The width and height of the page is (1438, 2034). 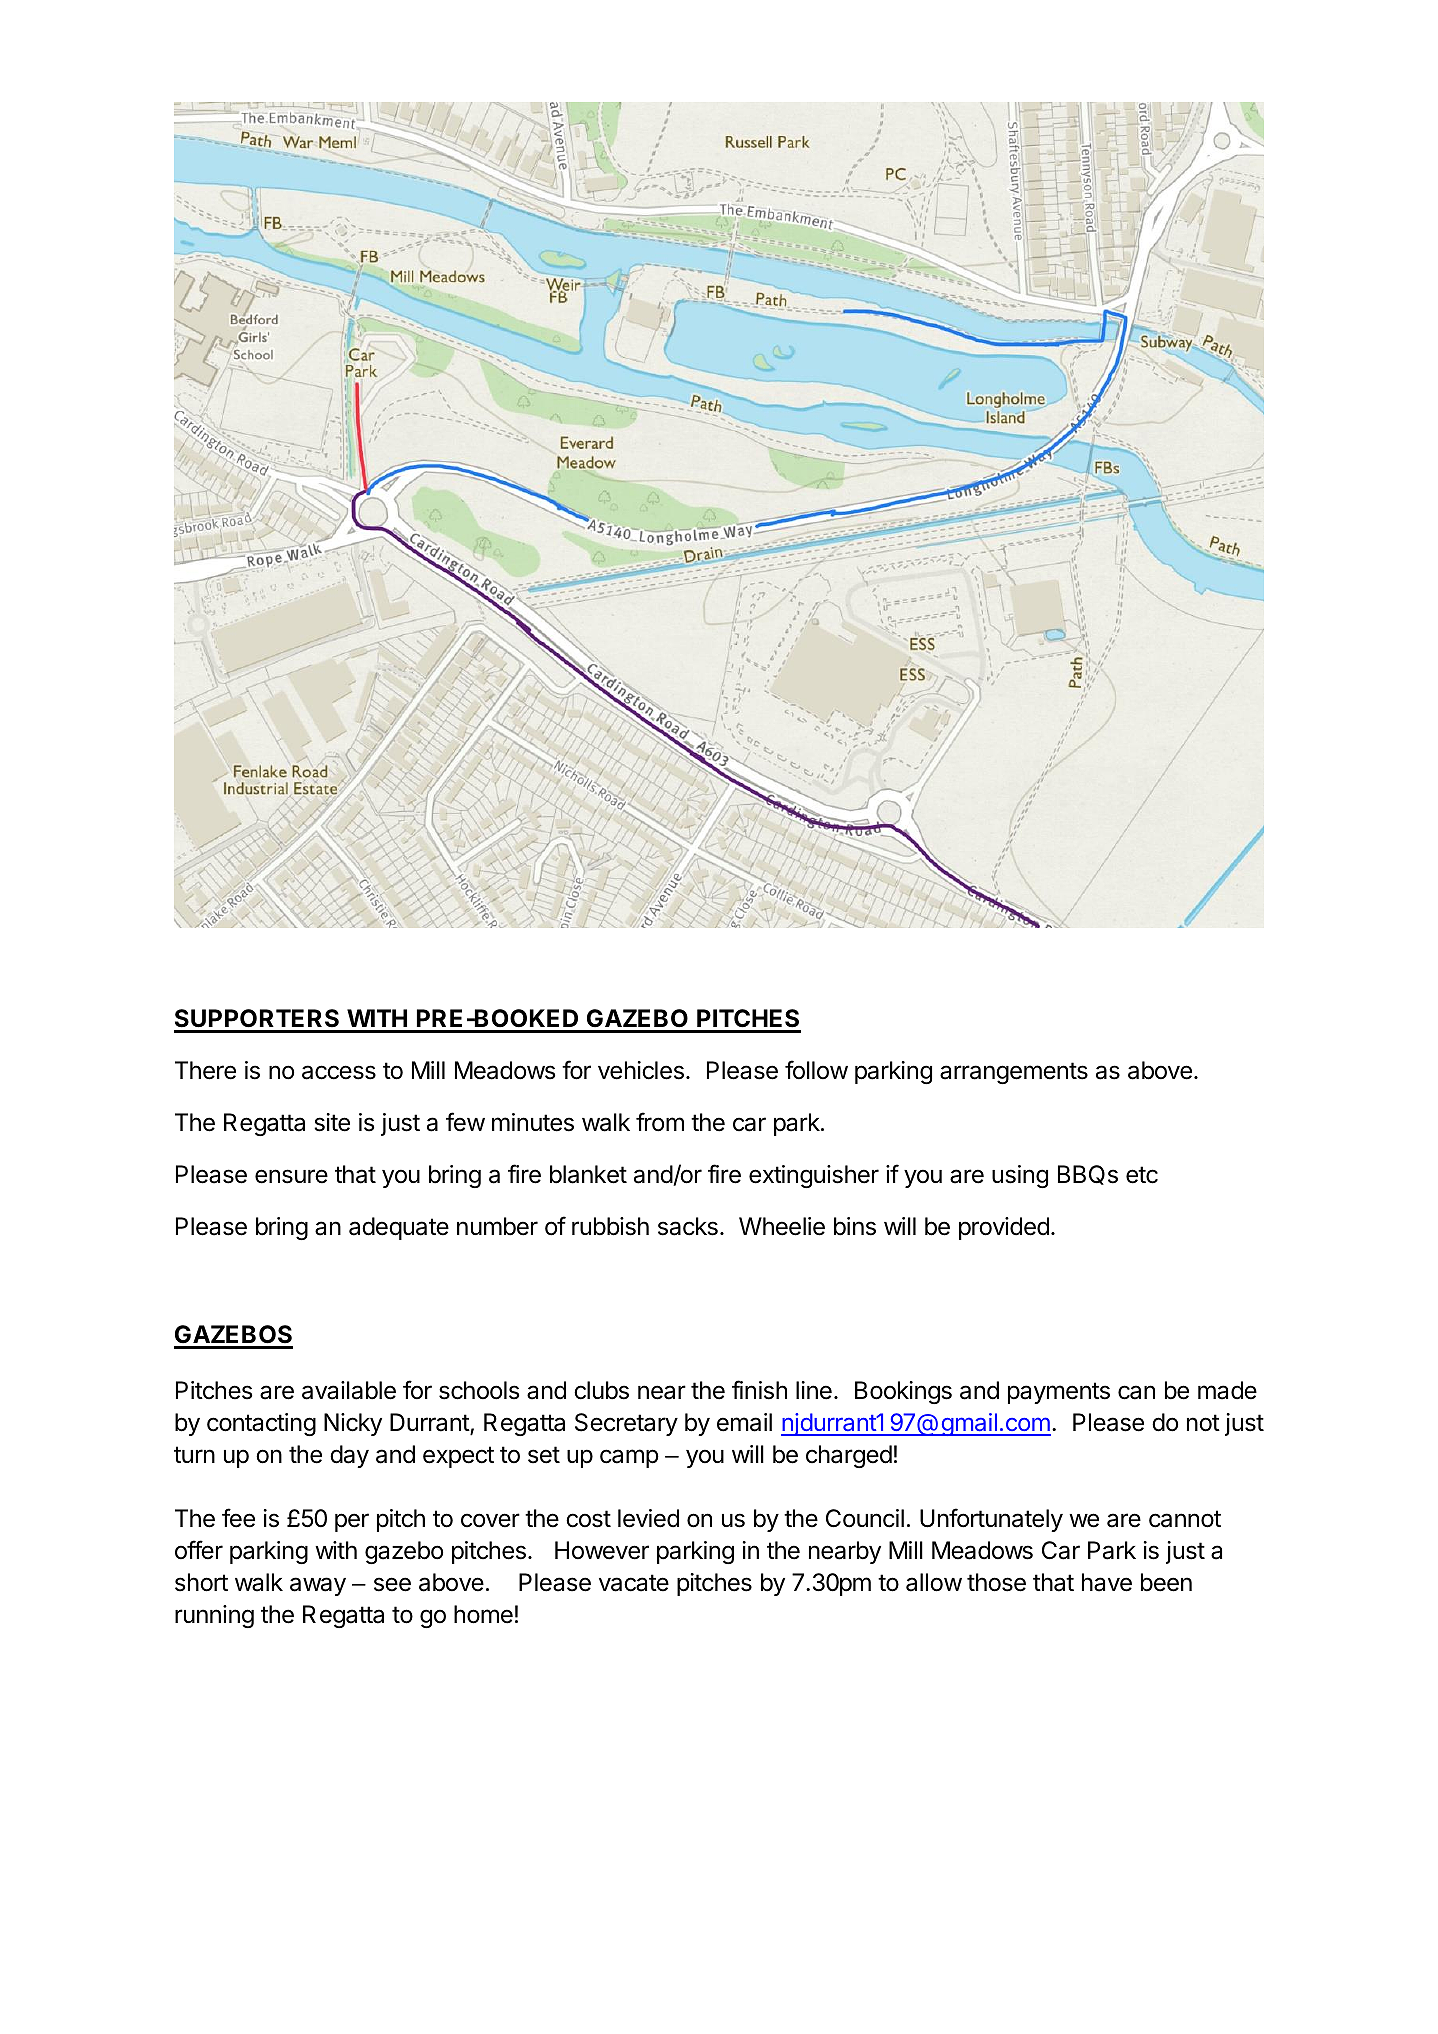 I want to click on email, so click(x=744, y=1422).
